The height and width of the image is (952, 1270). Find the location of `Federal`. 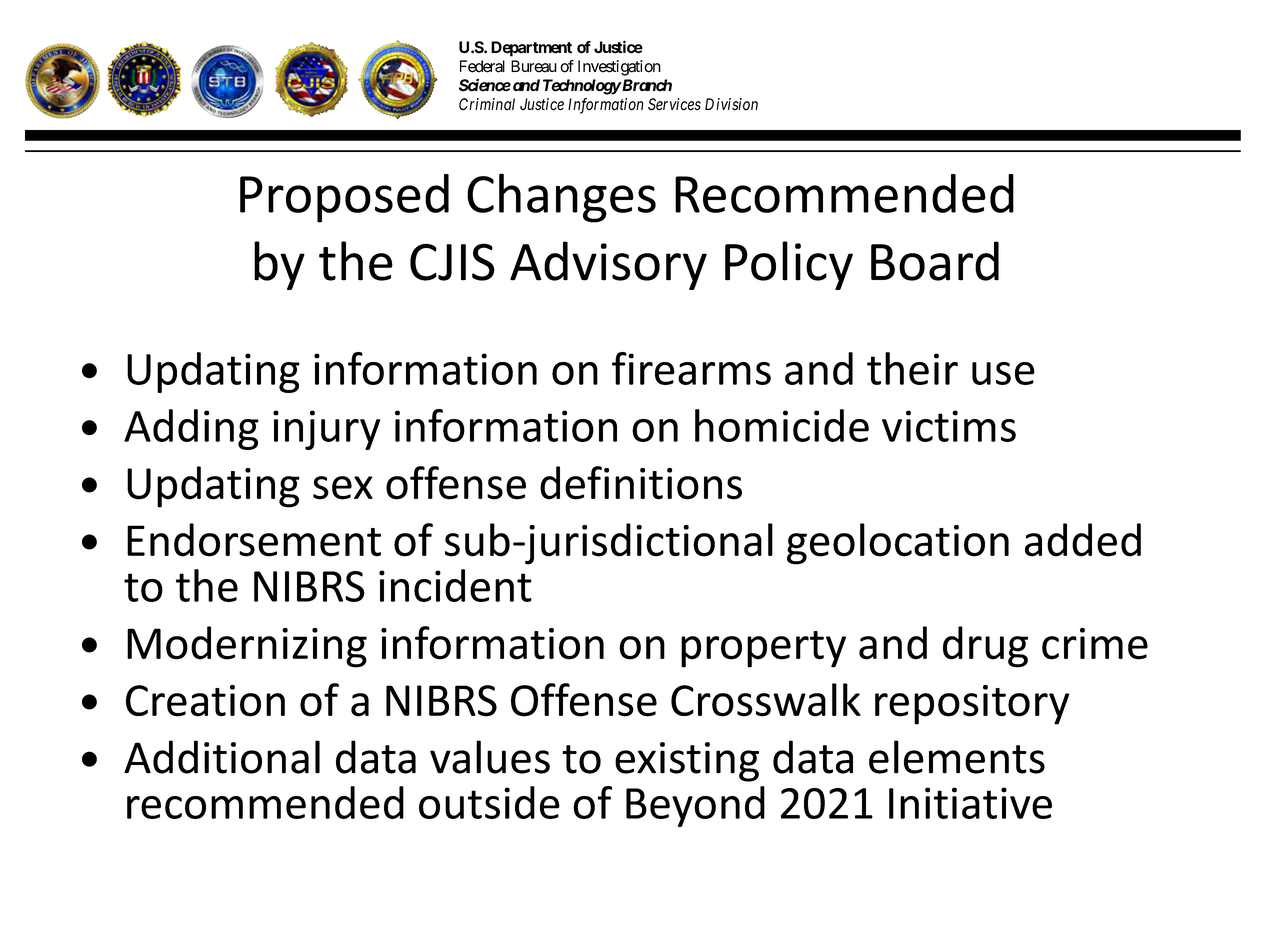

Federal is located at coordinates (482, 66).
